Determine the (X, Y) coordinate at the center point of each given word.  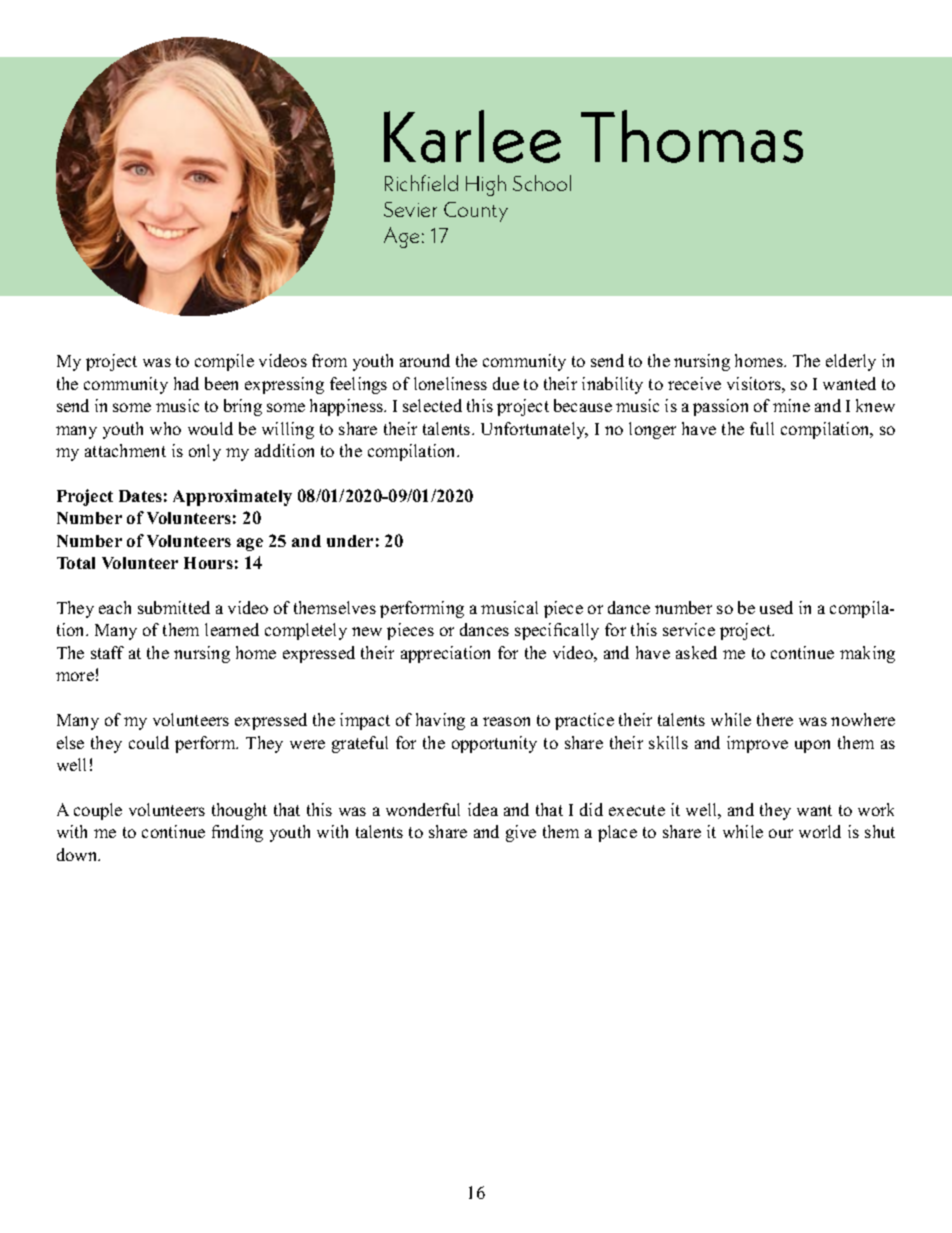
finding (237, 833)
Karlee (472, 136)
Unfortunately (534, 430)
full (762, 428)
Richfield (421, 183)
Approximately (232, 497)
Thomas (692, 136)
